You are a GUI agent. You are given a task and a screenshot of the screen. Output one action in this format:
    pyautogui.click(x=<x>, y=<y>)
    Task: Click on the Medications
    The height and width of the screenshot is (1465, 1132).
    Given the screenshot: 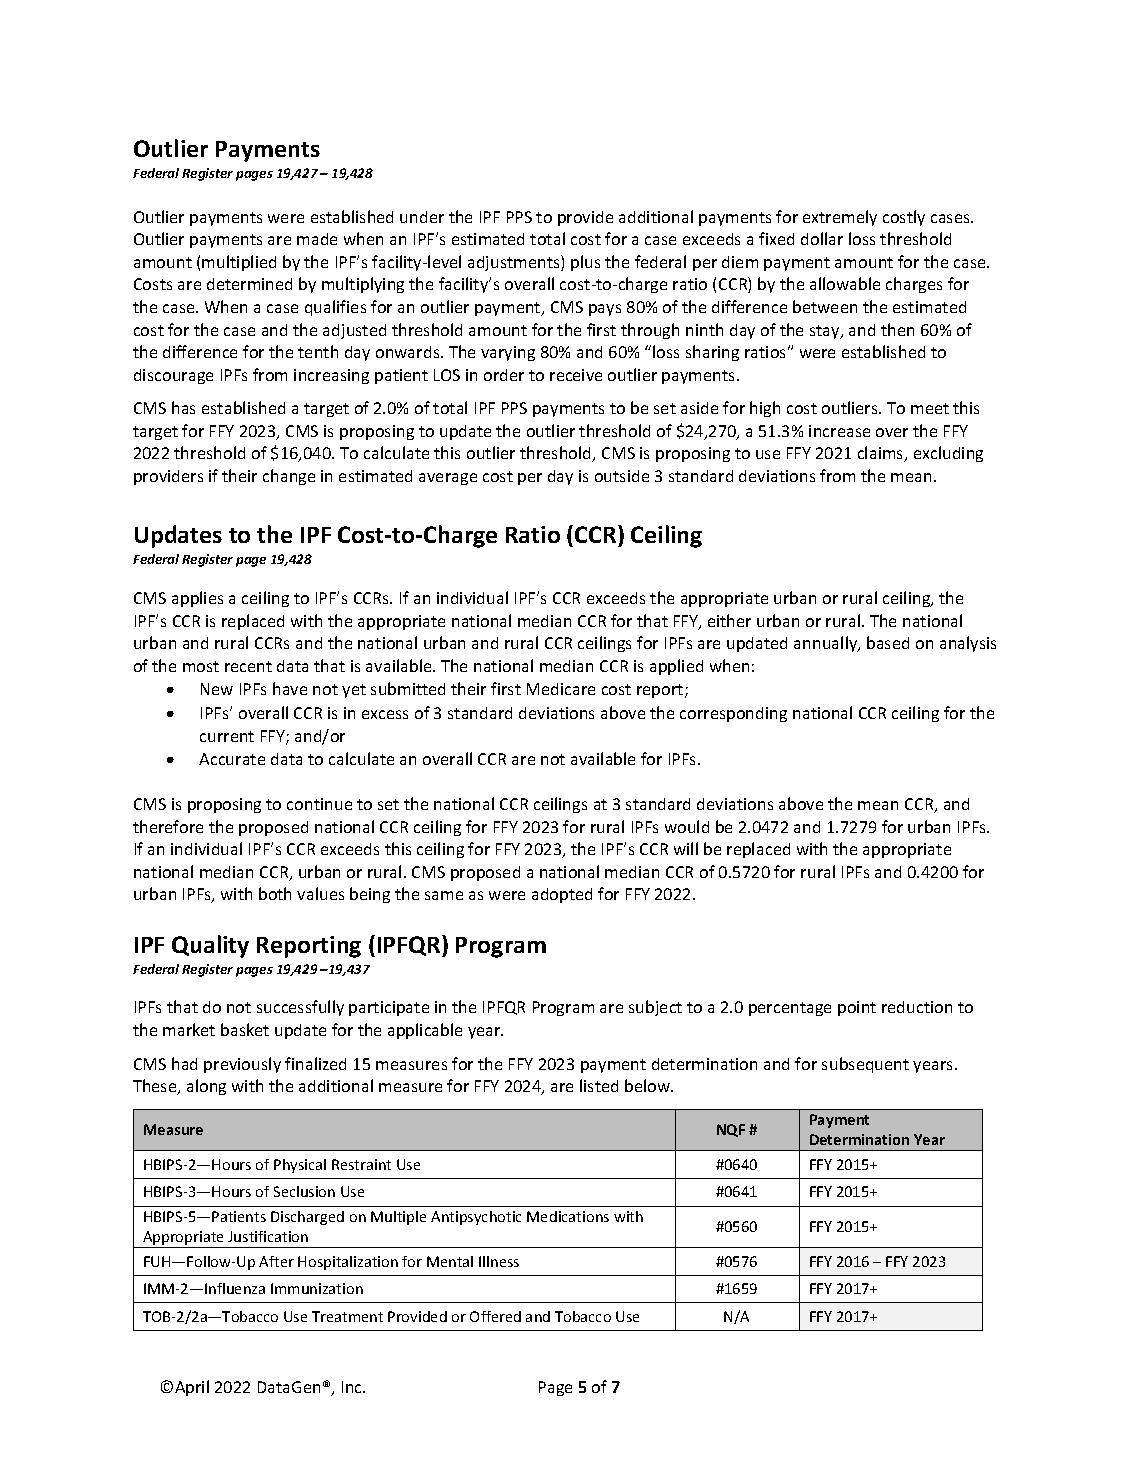 What is the action you would take?
    pyautogui.click(x=568, y=1216)
